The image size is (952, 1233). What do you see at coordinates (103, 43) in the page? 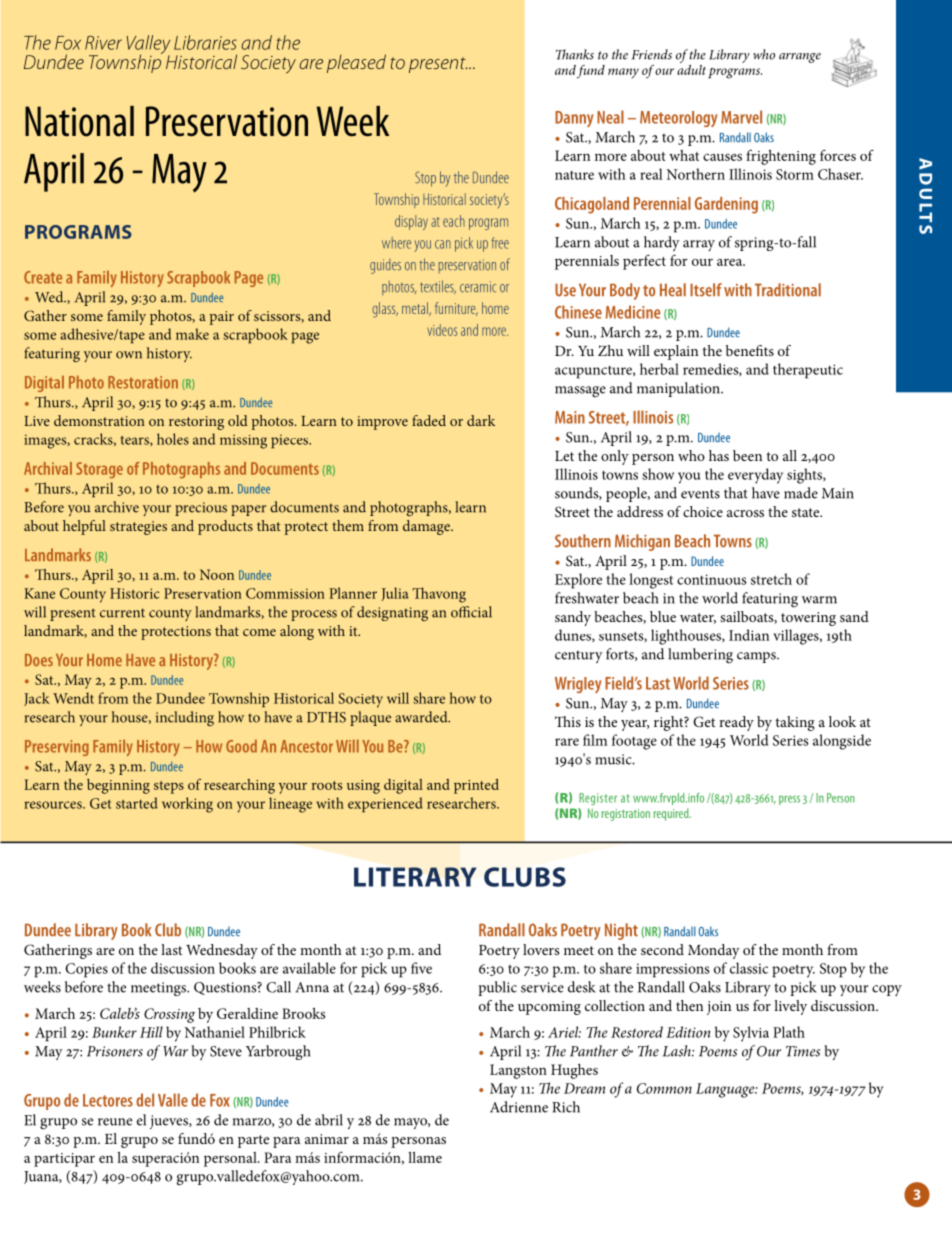
I see `River` at bounding box center [103, 43].
